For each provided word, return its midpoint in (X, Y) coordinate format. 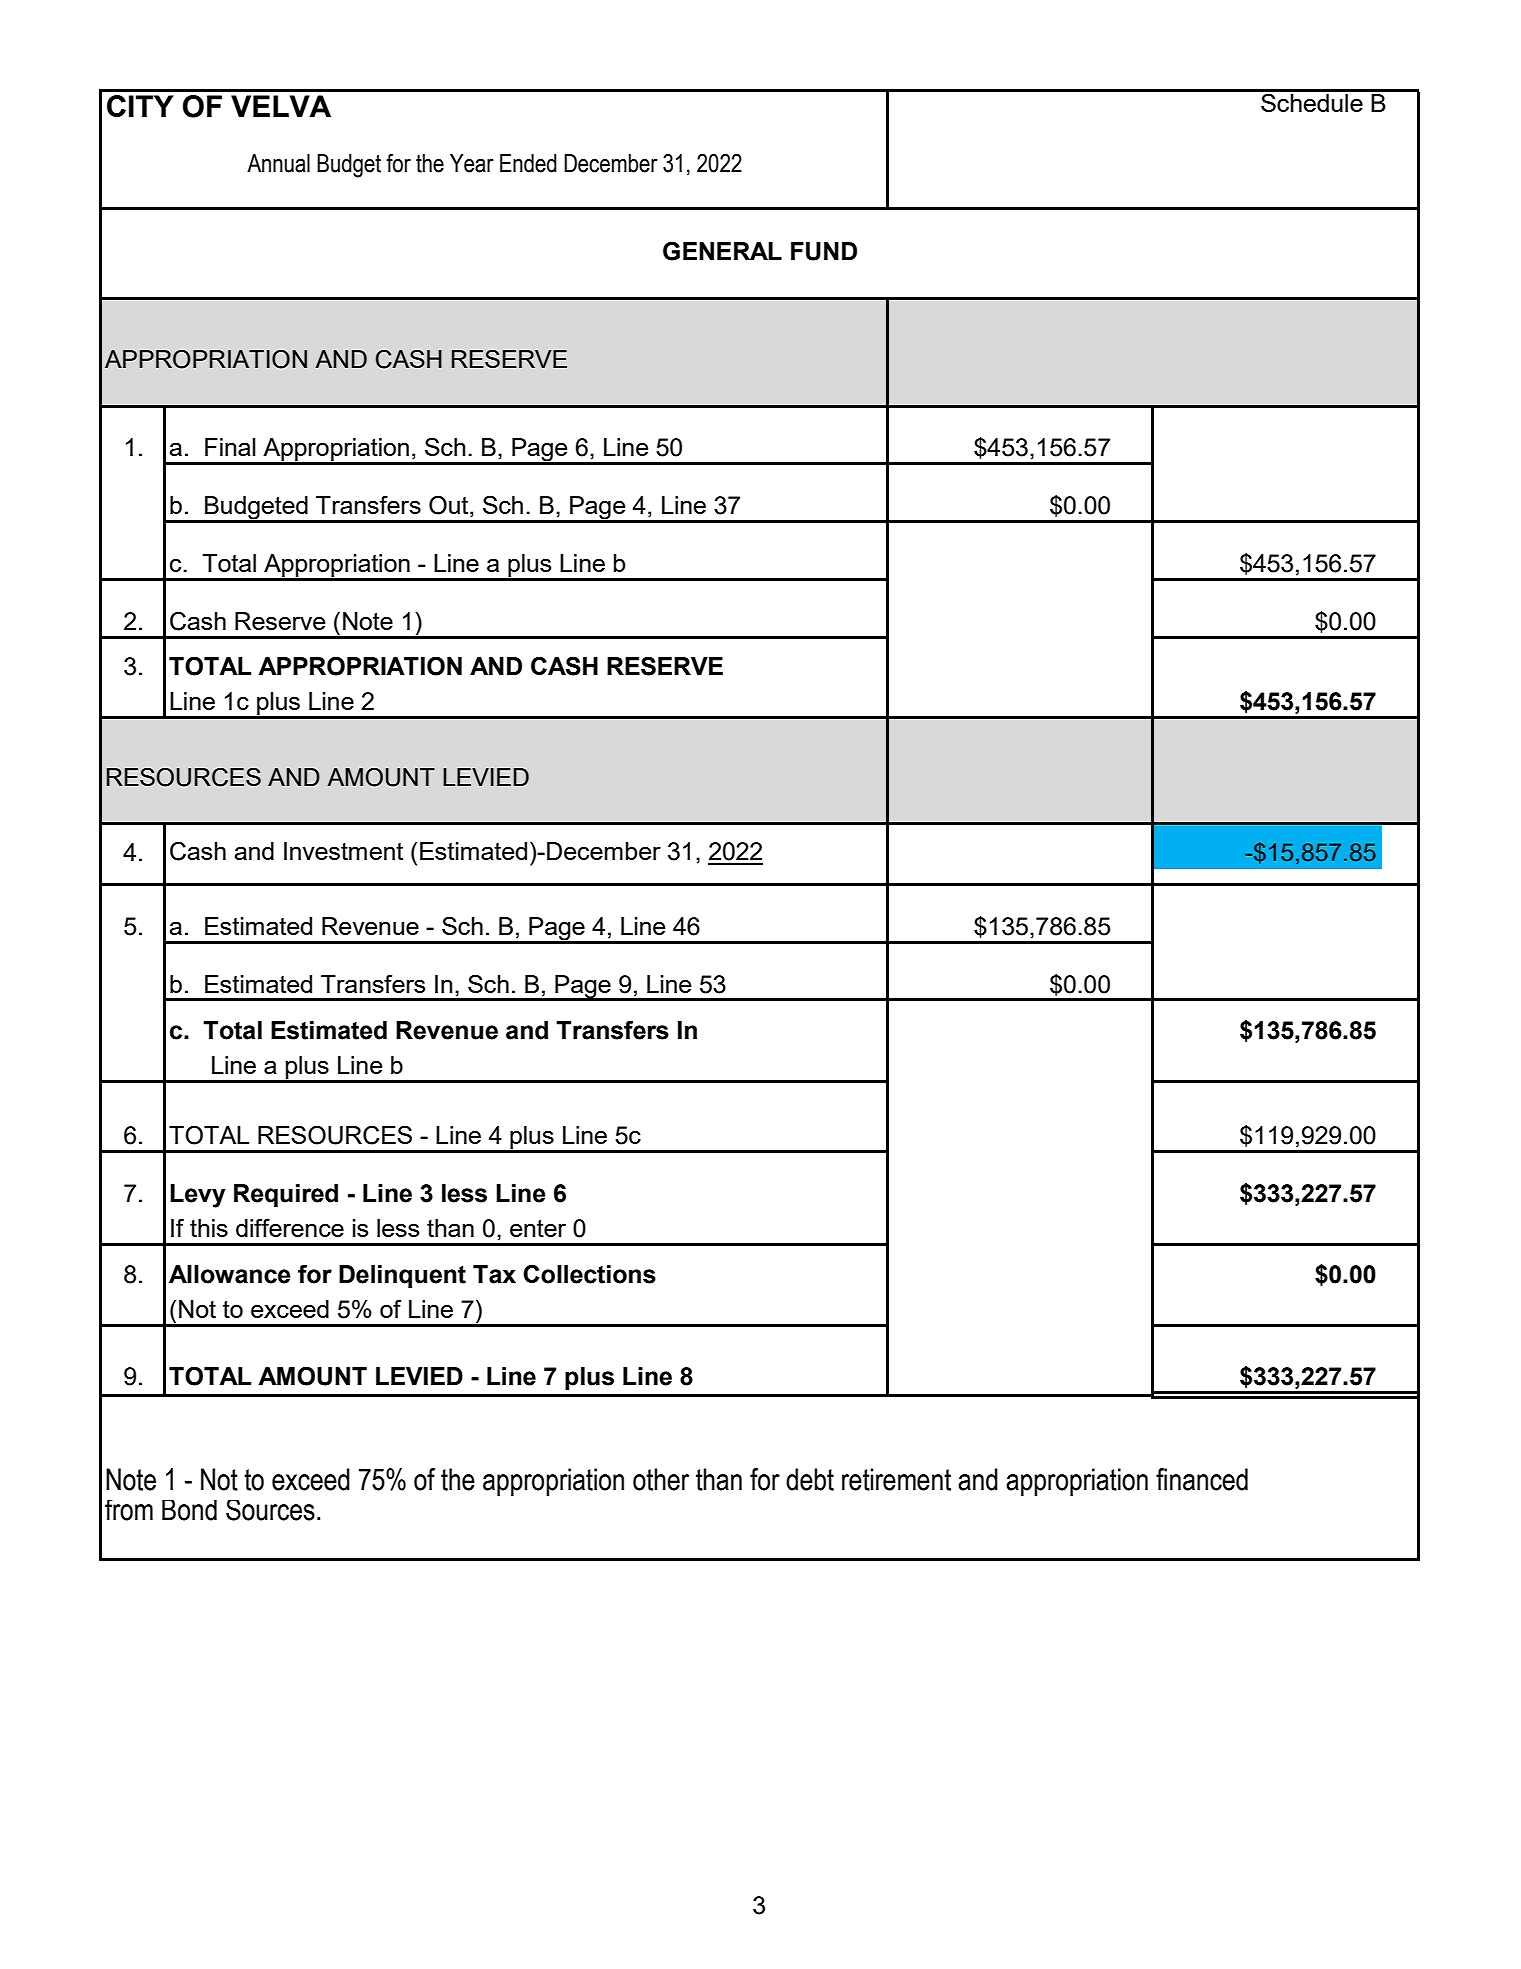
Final (230, 447)
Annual (278, 163)
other (661, 1479)
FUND (824, 251)
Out (450, 506)
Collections (589, 1274)
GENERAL (722, 251)
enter (538, 1228)
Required (286, 1195)
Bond (189, 1510)
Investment (343, 851)
